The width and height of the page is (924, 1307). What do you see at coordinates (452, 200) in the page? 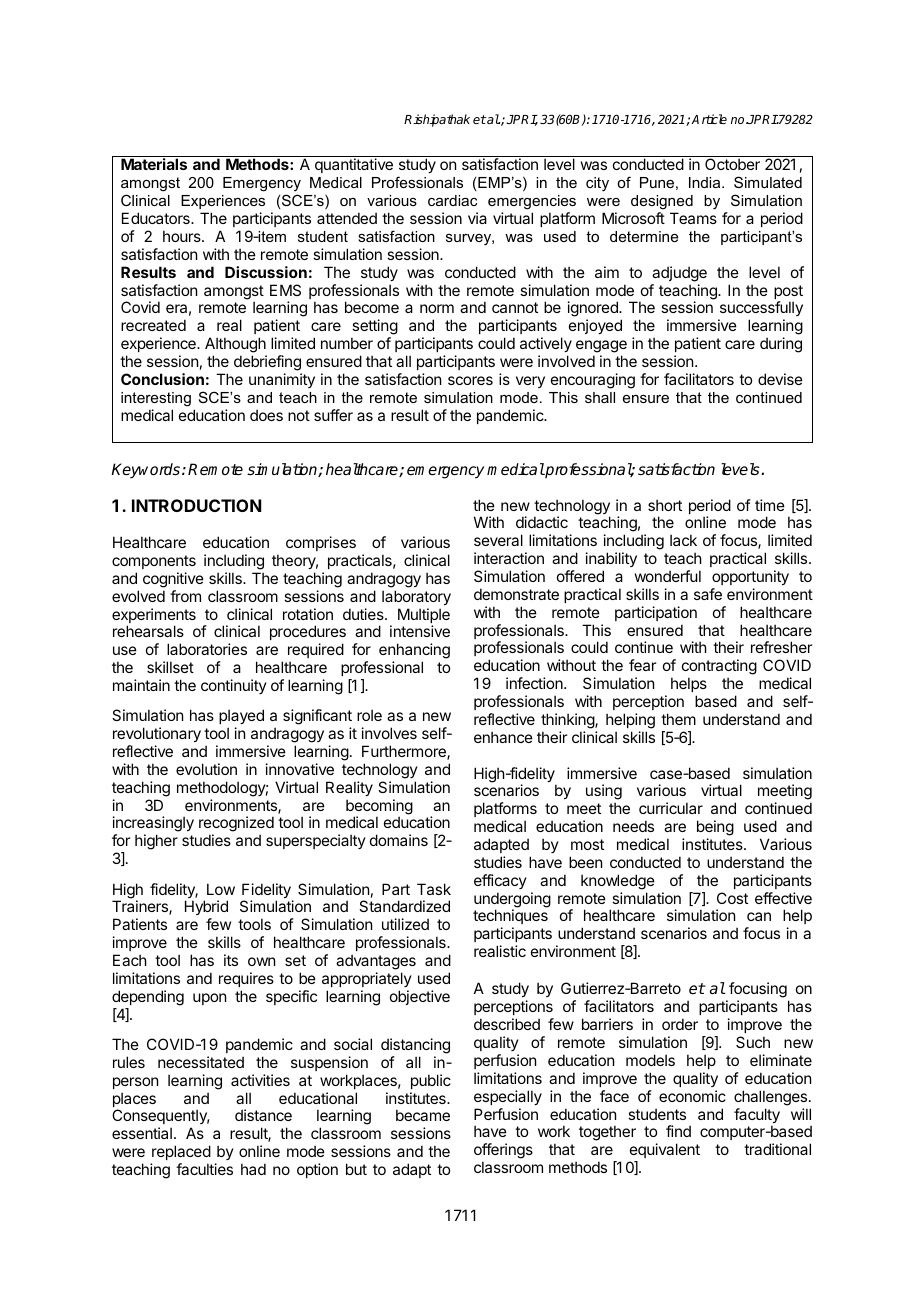
I see `cardiac` at bounding box center [452, 200].
